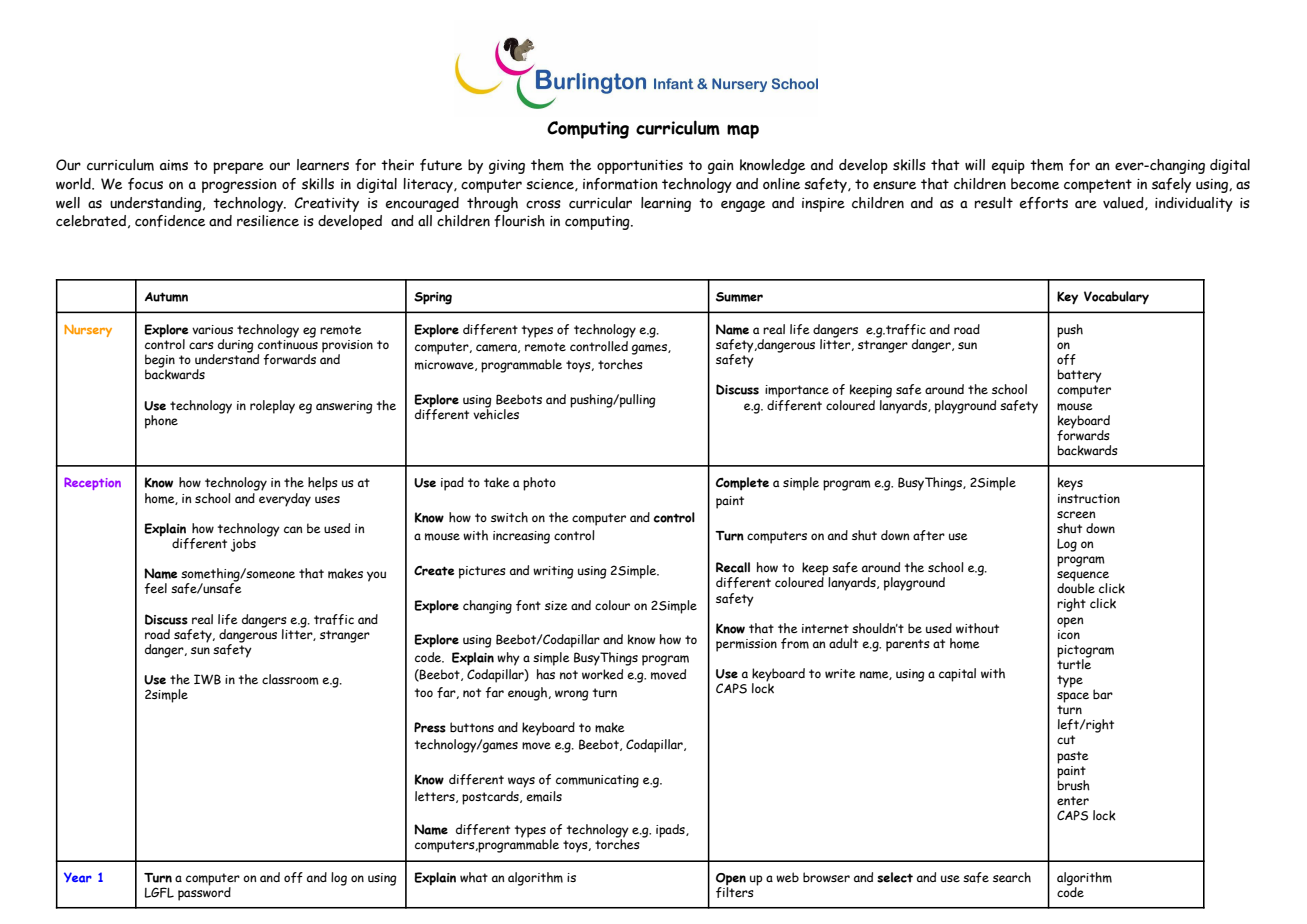  I want to click on screen, so click(1076, 514).
